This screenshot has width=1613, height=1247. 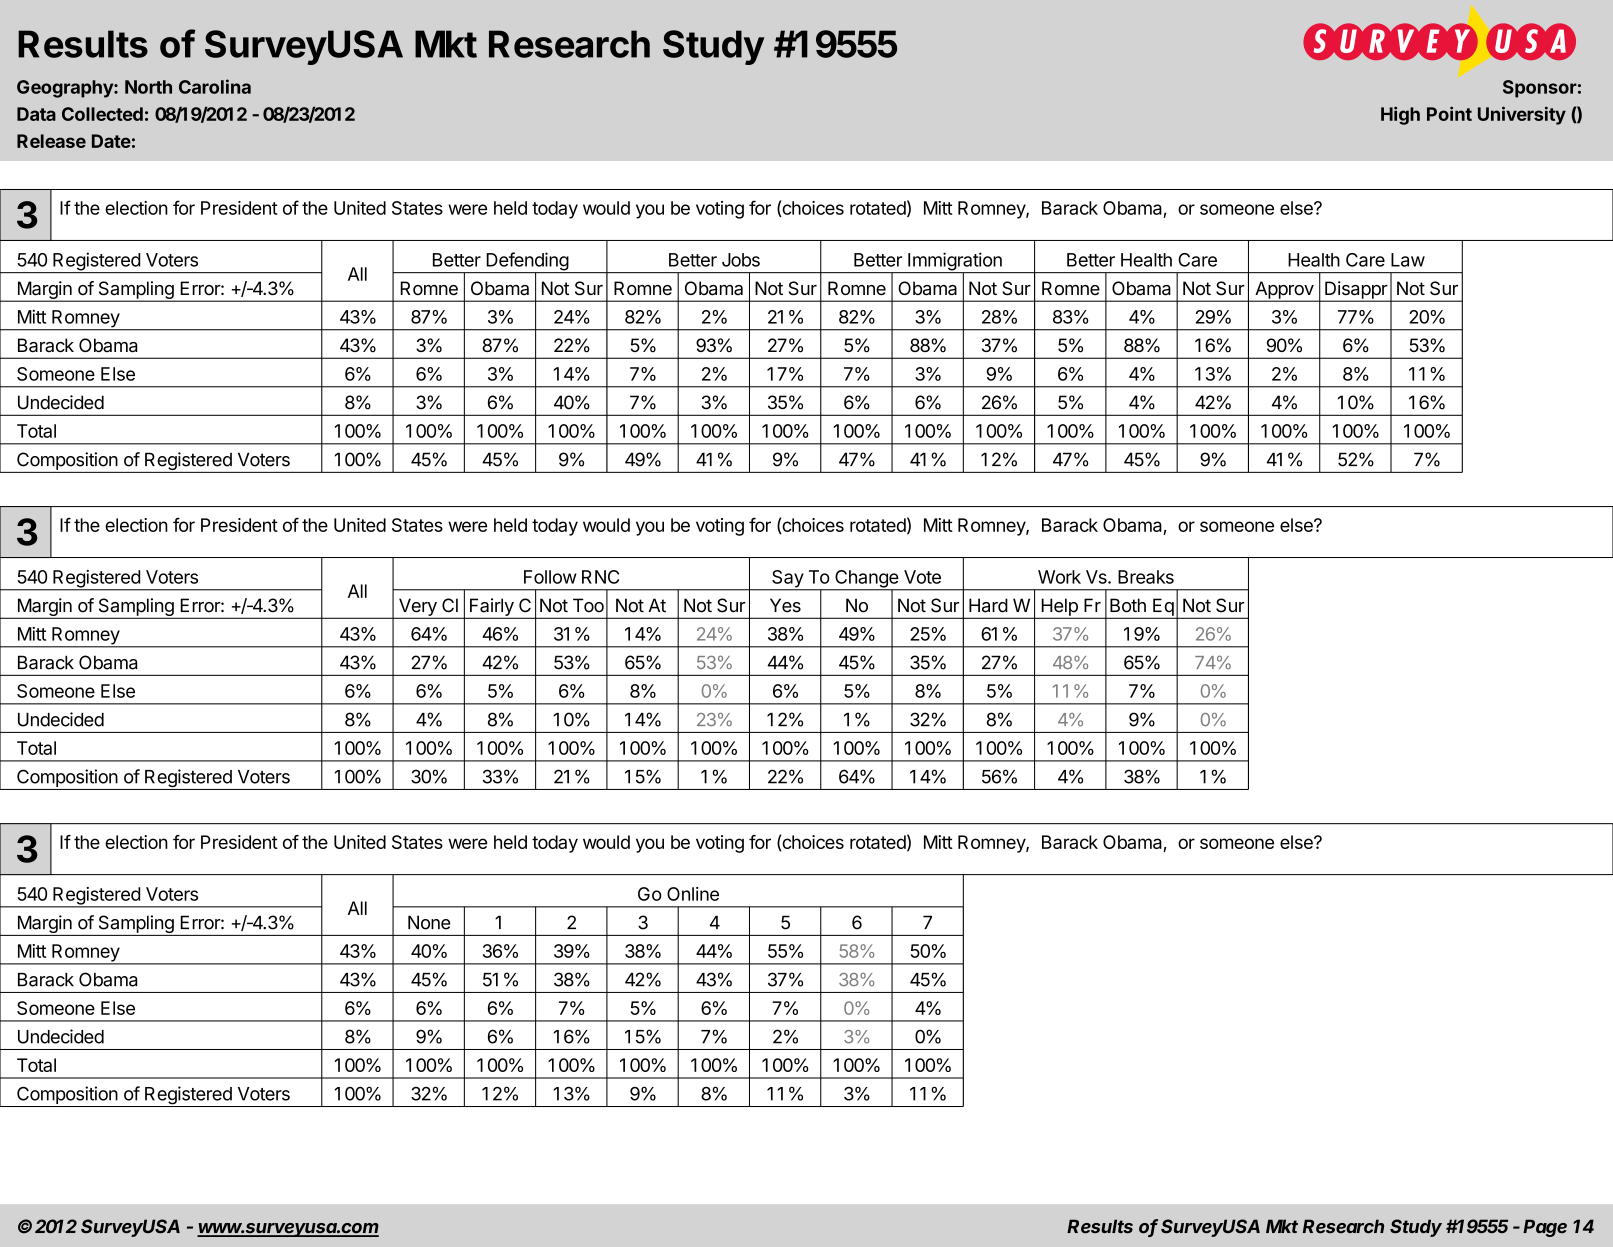 I want to click on Jobs, so click(x=741, y=260).
